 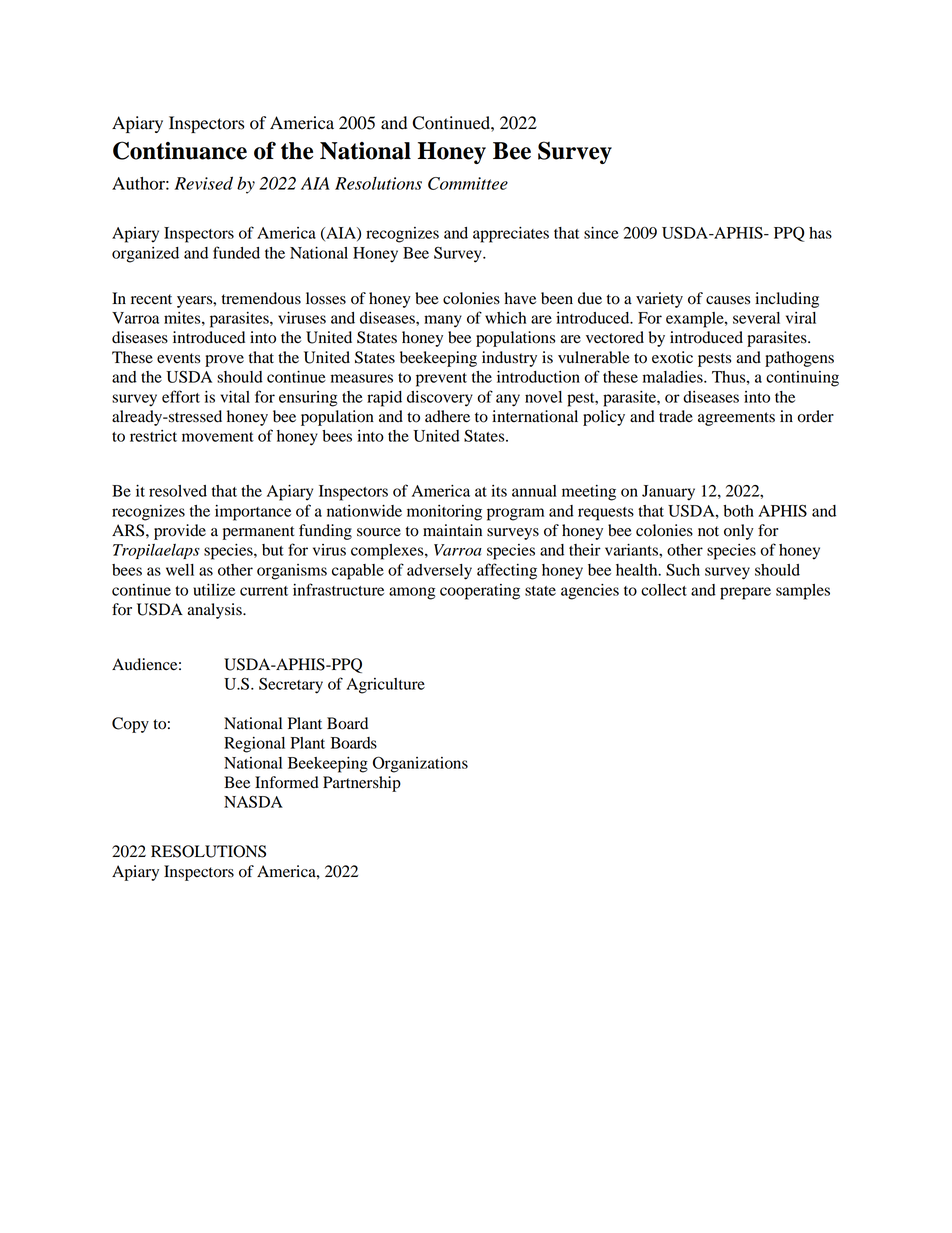 I want to click on January, so click(x=668, y=493).
